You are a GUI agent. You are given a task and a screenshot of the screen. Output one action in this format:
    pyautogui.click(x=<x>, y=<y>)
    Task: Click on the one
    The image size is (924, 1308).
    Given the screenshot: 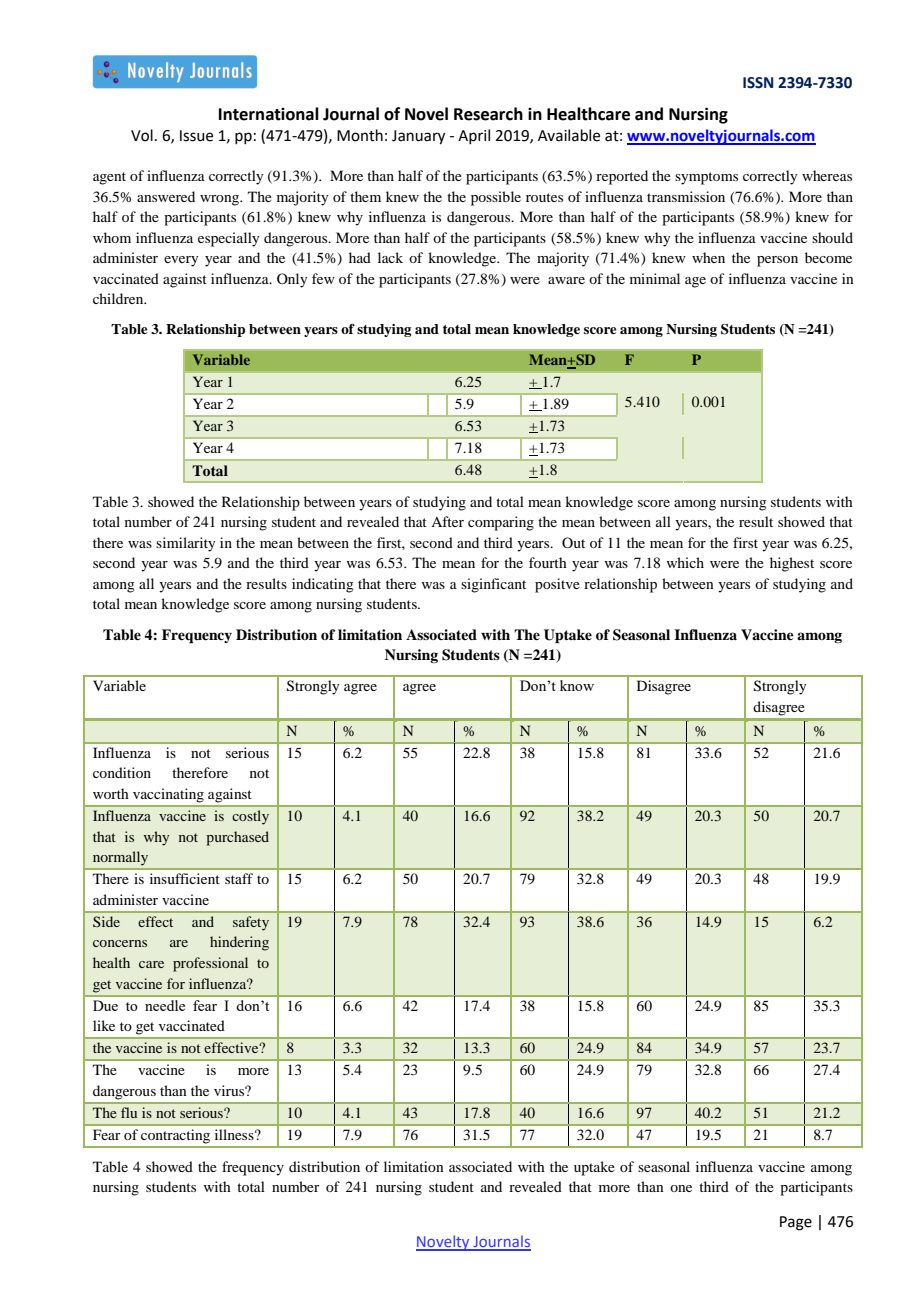 What is the action you would take?
    pyautogui.click(x=681, y=1188)
